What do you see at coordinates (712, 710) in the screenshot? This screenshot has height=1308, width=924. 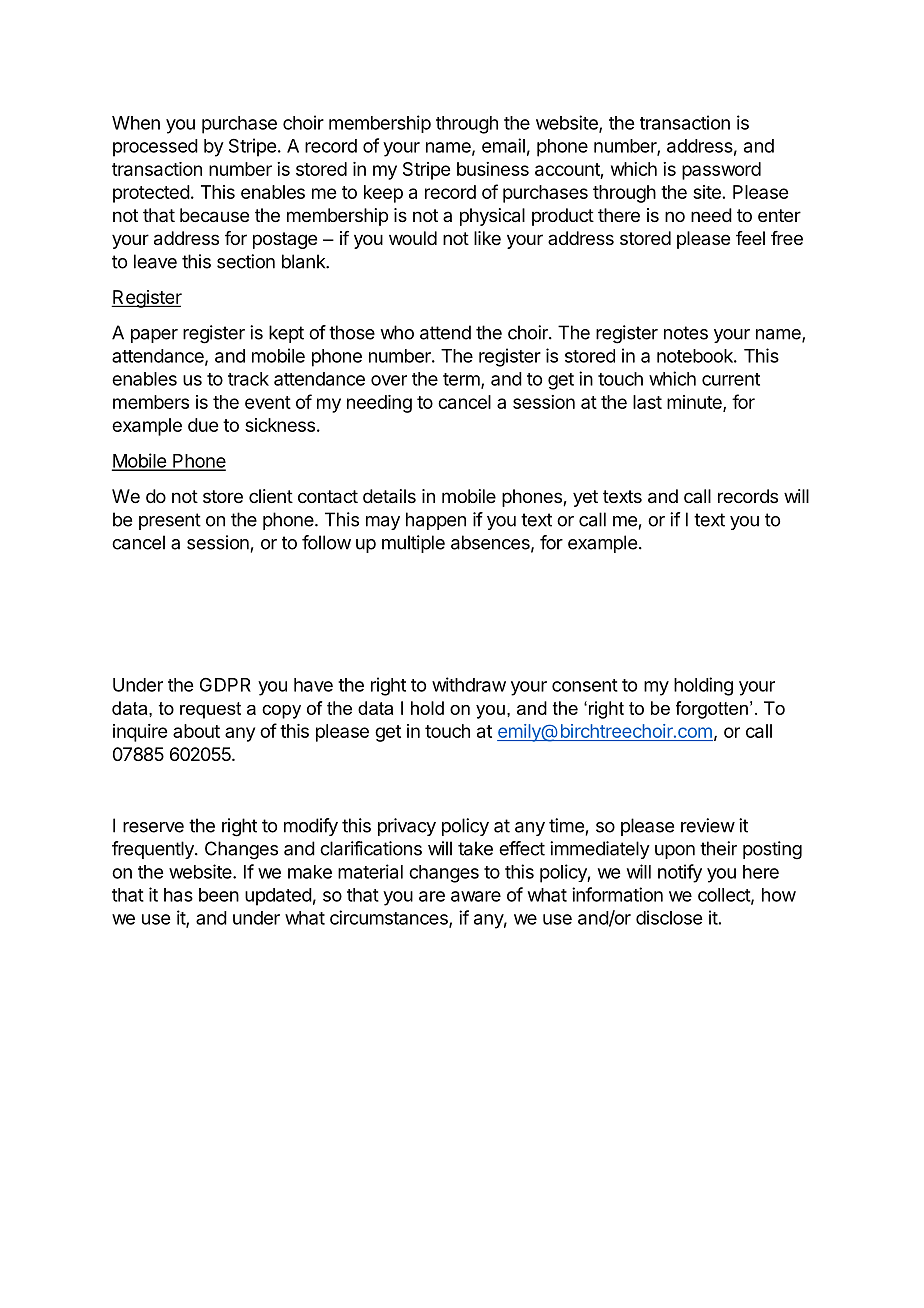 I see `forgotten` at bounding box center [712, 710].
